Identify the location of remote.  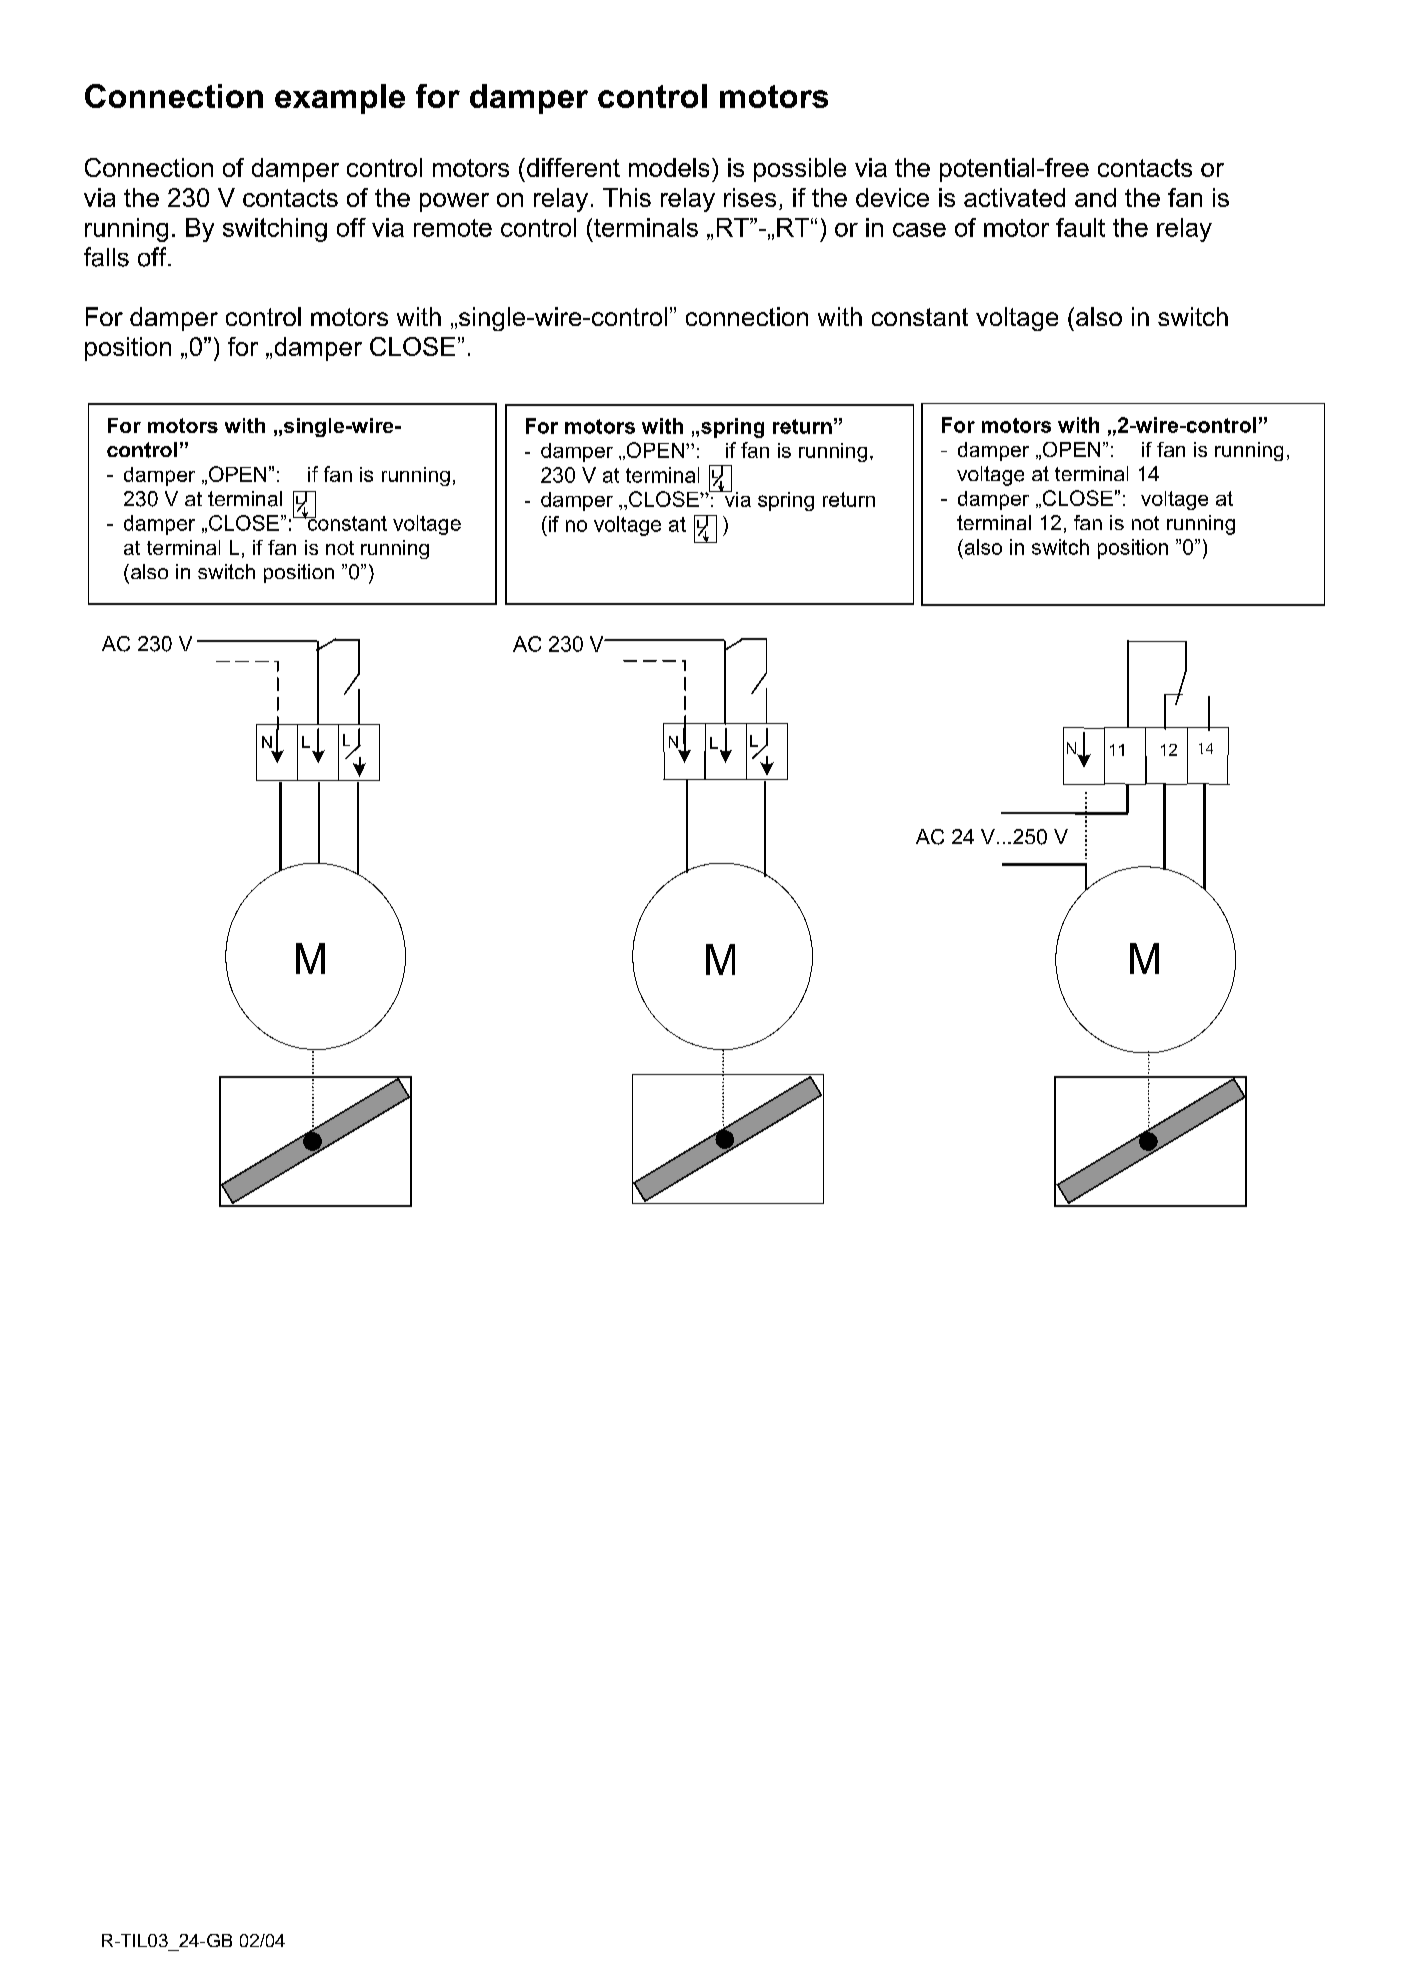
(453, 228).
